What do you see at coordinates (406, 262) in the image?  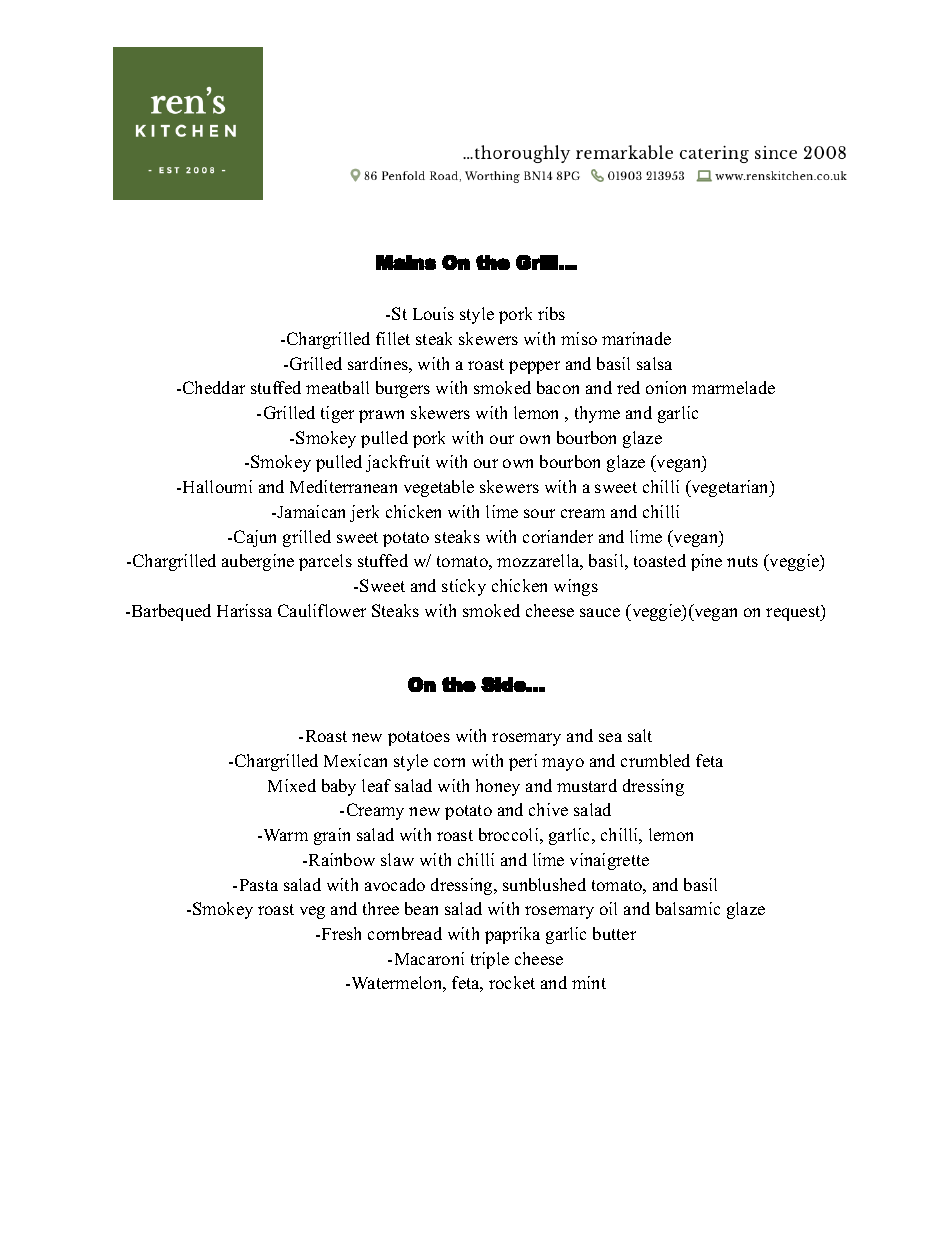 I see `Mains` at bounding box center [406, 262].
